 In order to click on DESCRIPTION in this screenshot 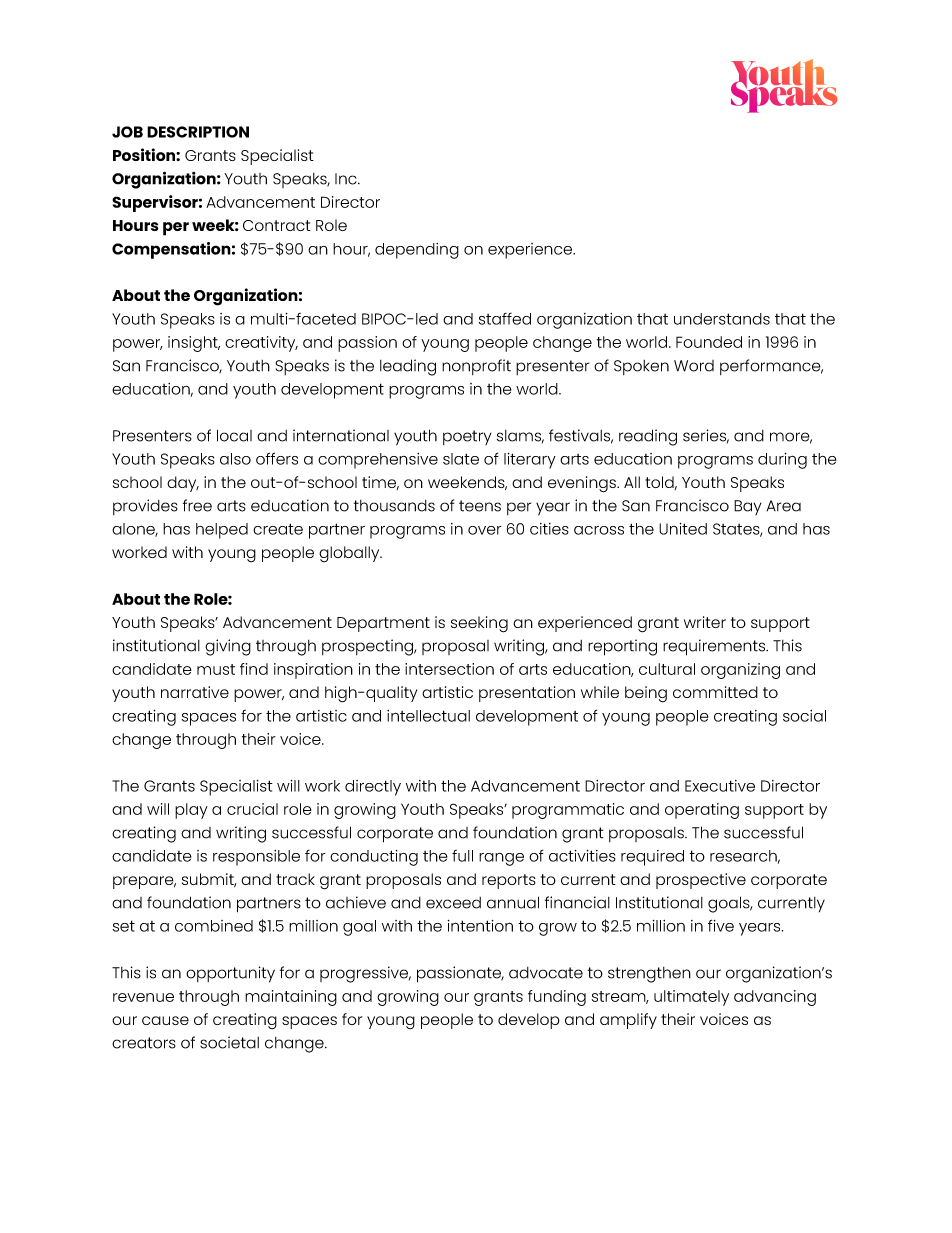, I will do `click(198, 132)`.
